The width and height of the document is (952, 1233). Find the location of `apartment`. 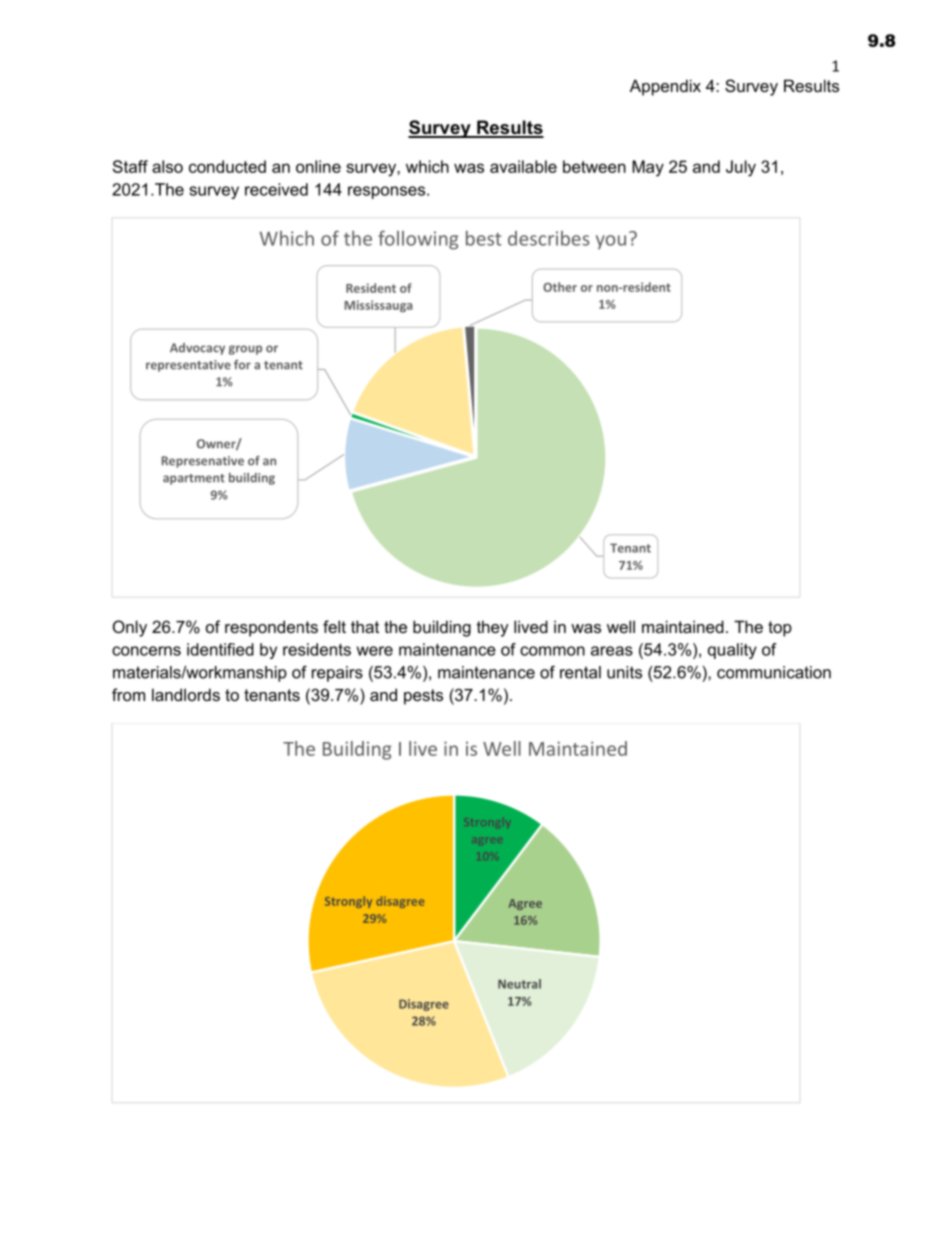

apartment is located at coordinates (194, 479).
